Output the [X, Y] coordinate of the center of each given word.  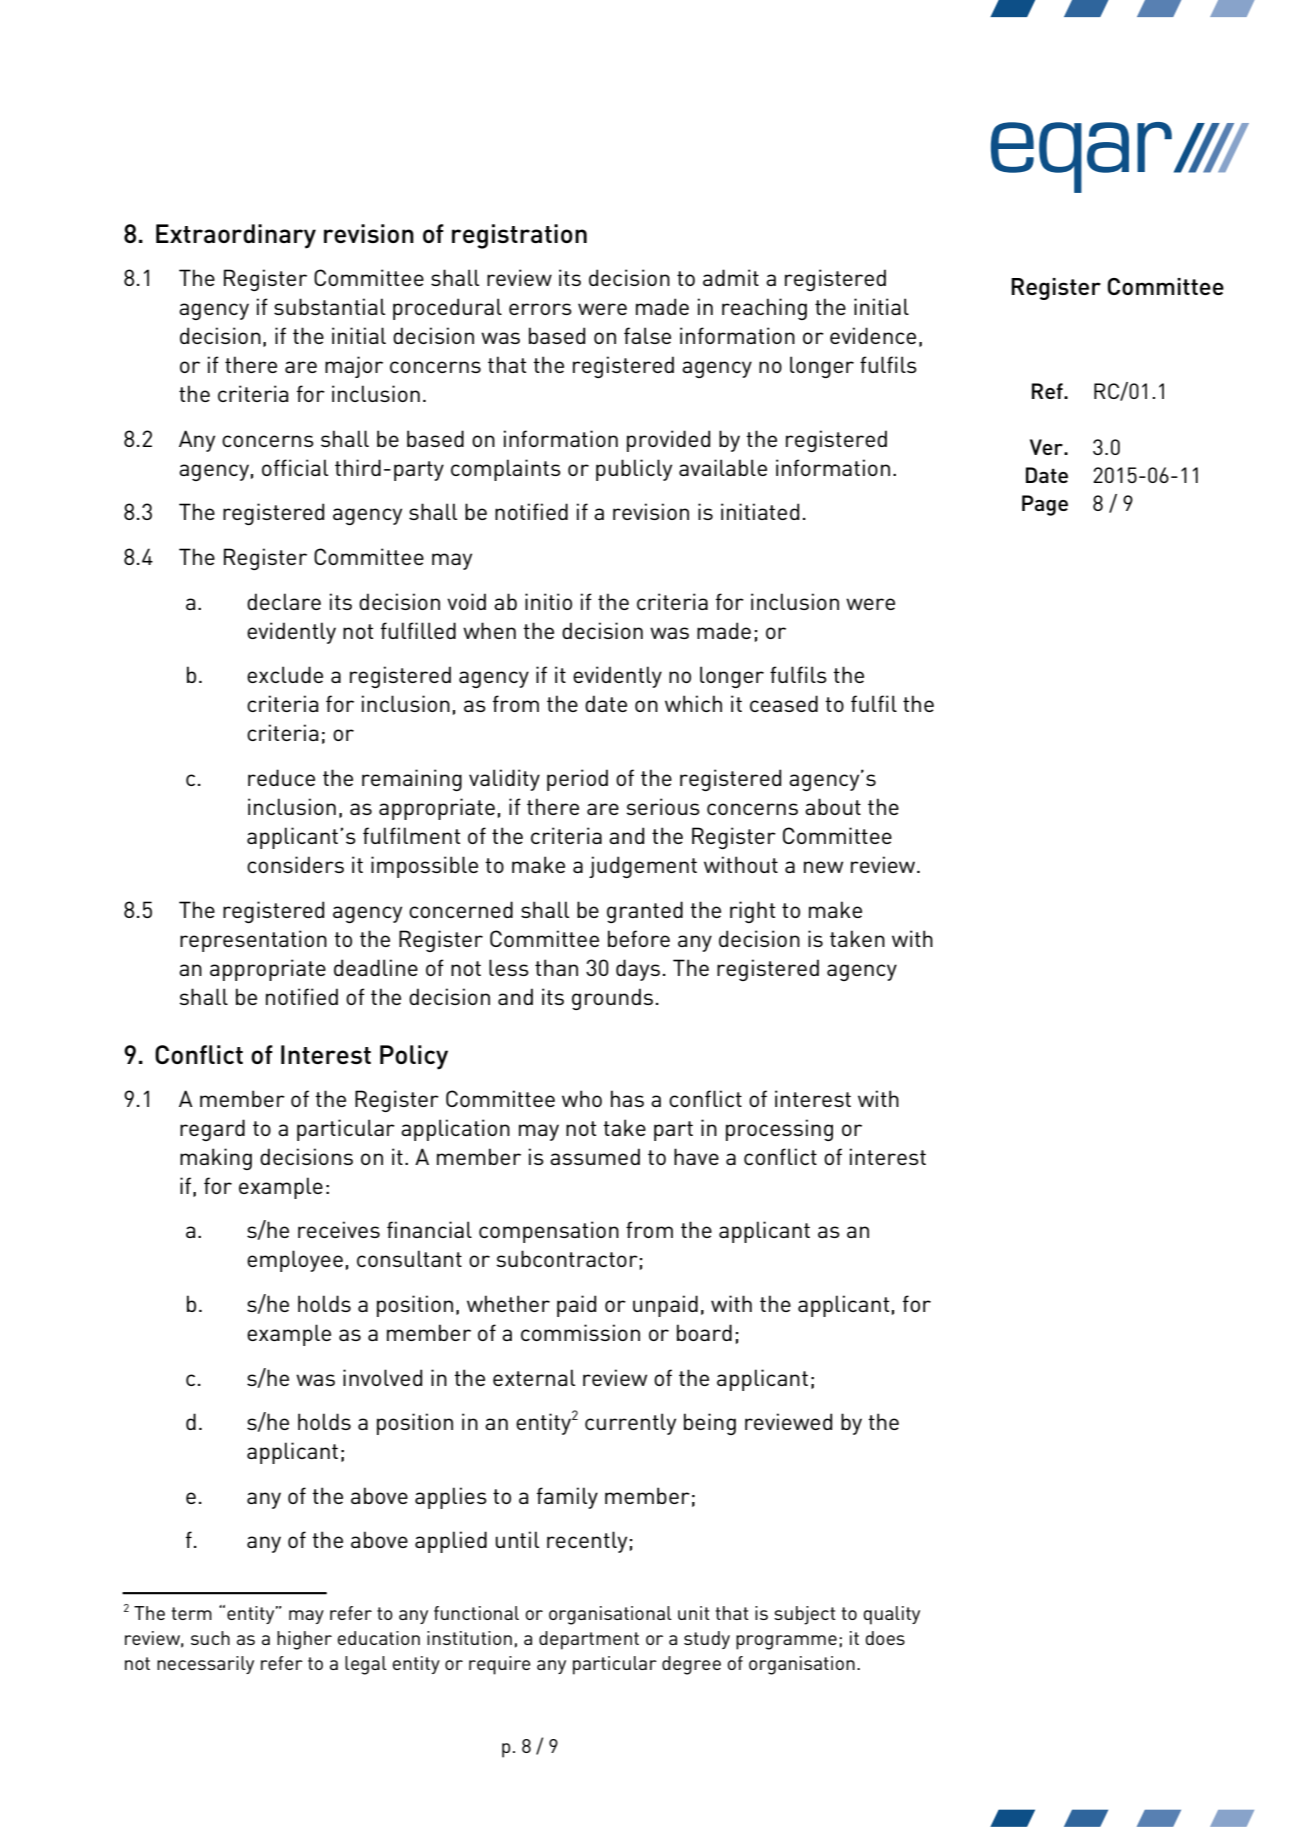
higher [304, 1640]
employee [295, 1261]
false [647, 335]
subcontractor [567, 1258]
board [704, 1332]
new [823, 867]
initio [548, 601]
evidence [873, 335]
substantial [329, 306]
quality [891, 1615]
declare [284, 601]
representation [253, 941]
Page [1045, 505]
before [639, 938]
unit [694, 1613]
